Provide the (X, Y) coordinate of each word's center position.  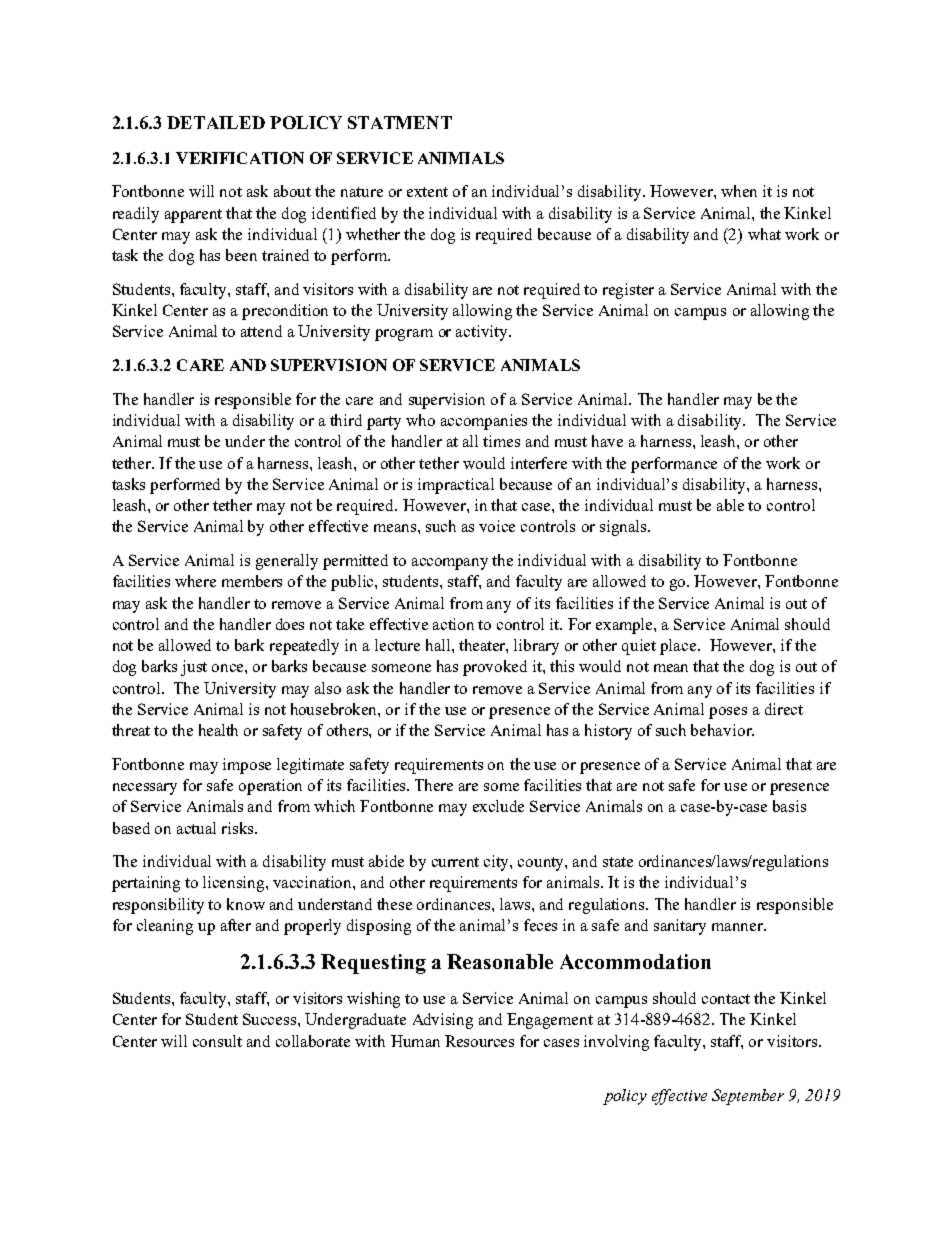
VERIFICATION (240, 158)
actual (196, 828)
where (195, 581)
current (455, 862)
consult (217, 1041)
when (739, 191)
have (607, 441)
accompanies (484, 422)
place (679, 647)
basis (789, 806)
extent (427, 192)
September (748, 1097)
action (453, 624)
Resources (479, 1041)
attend (261, 331)
